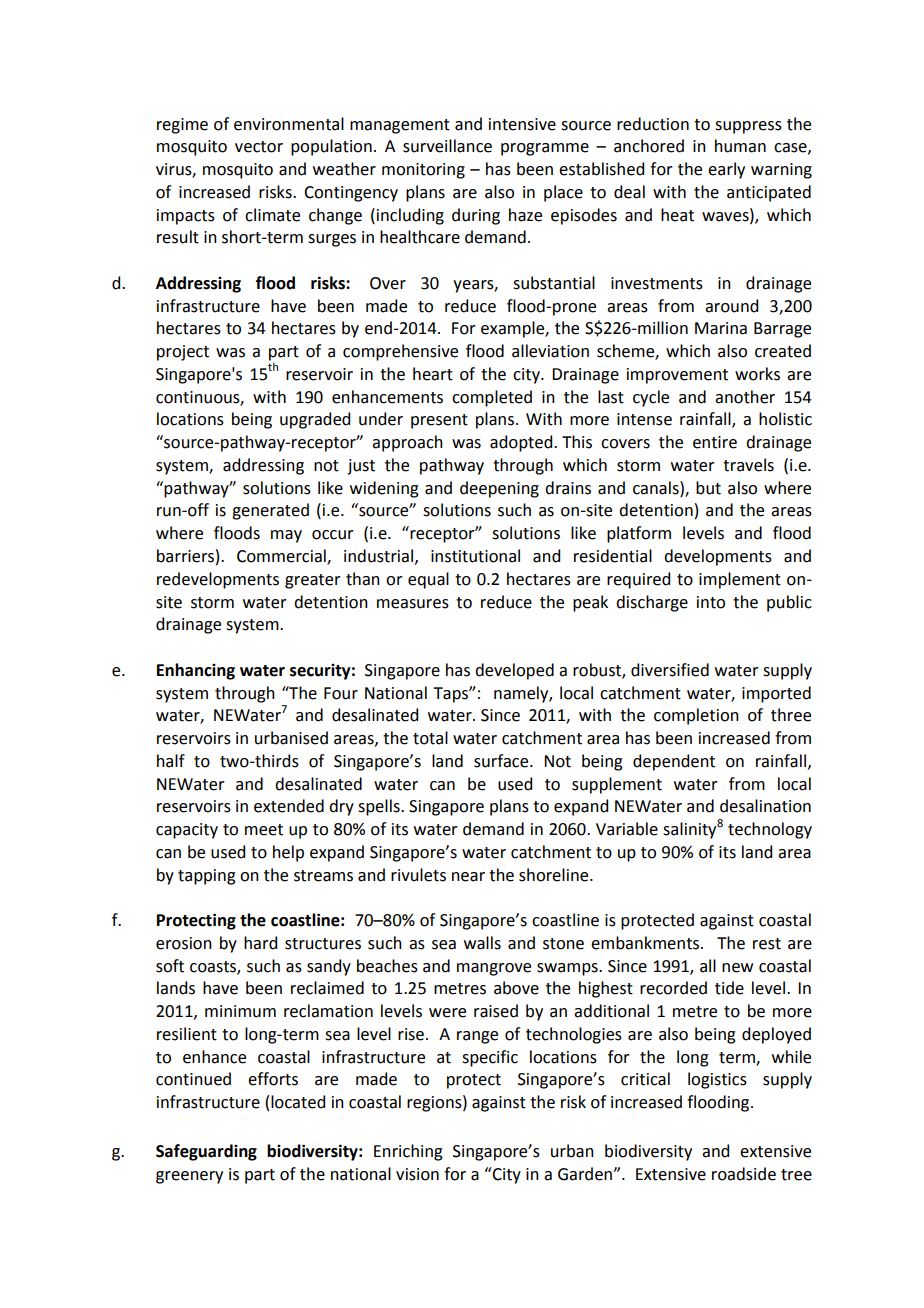 The width and height of the screenshot is (924, 1308). Describe the element at coordinates (670, 670) in the screenshot. I see `diversified` at that location.
